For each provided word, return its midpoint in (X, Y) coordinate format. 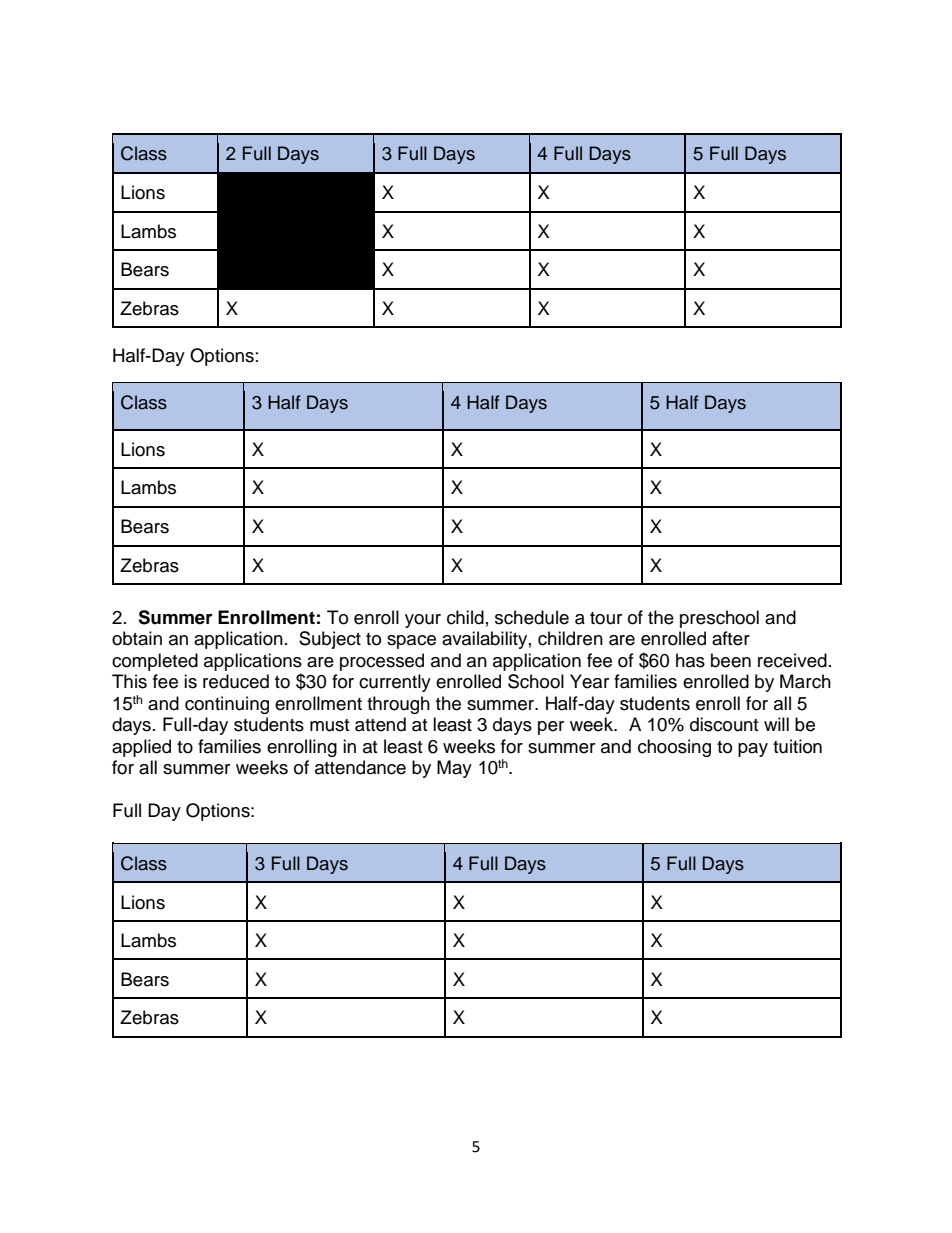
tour (606, 618)
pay (753, 750)
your (423, 621)
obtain (137, 638)
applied (141, 748)
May (454, 769)
